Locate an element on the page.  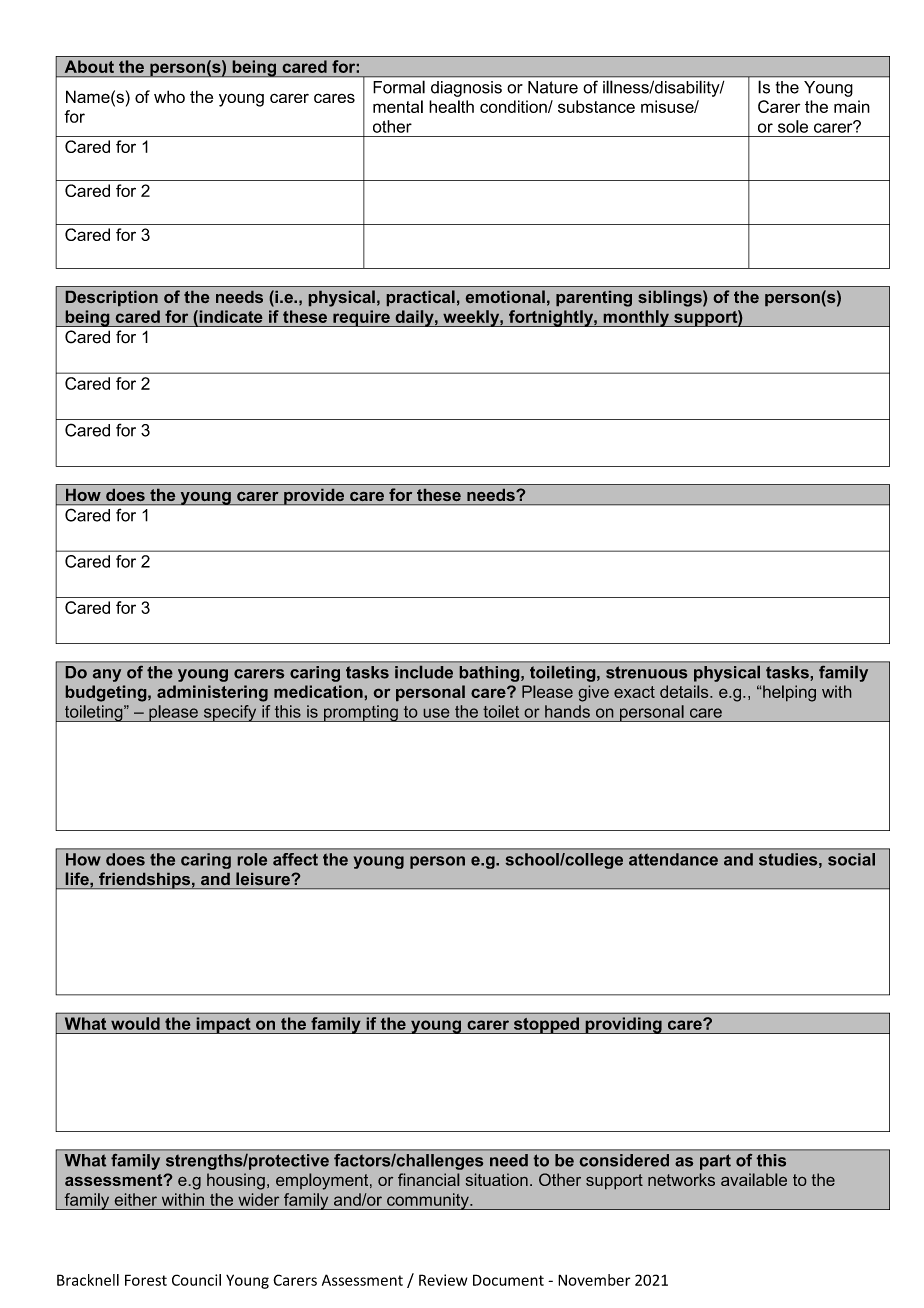
health is located at coordinates (451, 106).
